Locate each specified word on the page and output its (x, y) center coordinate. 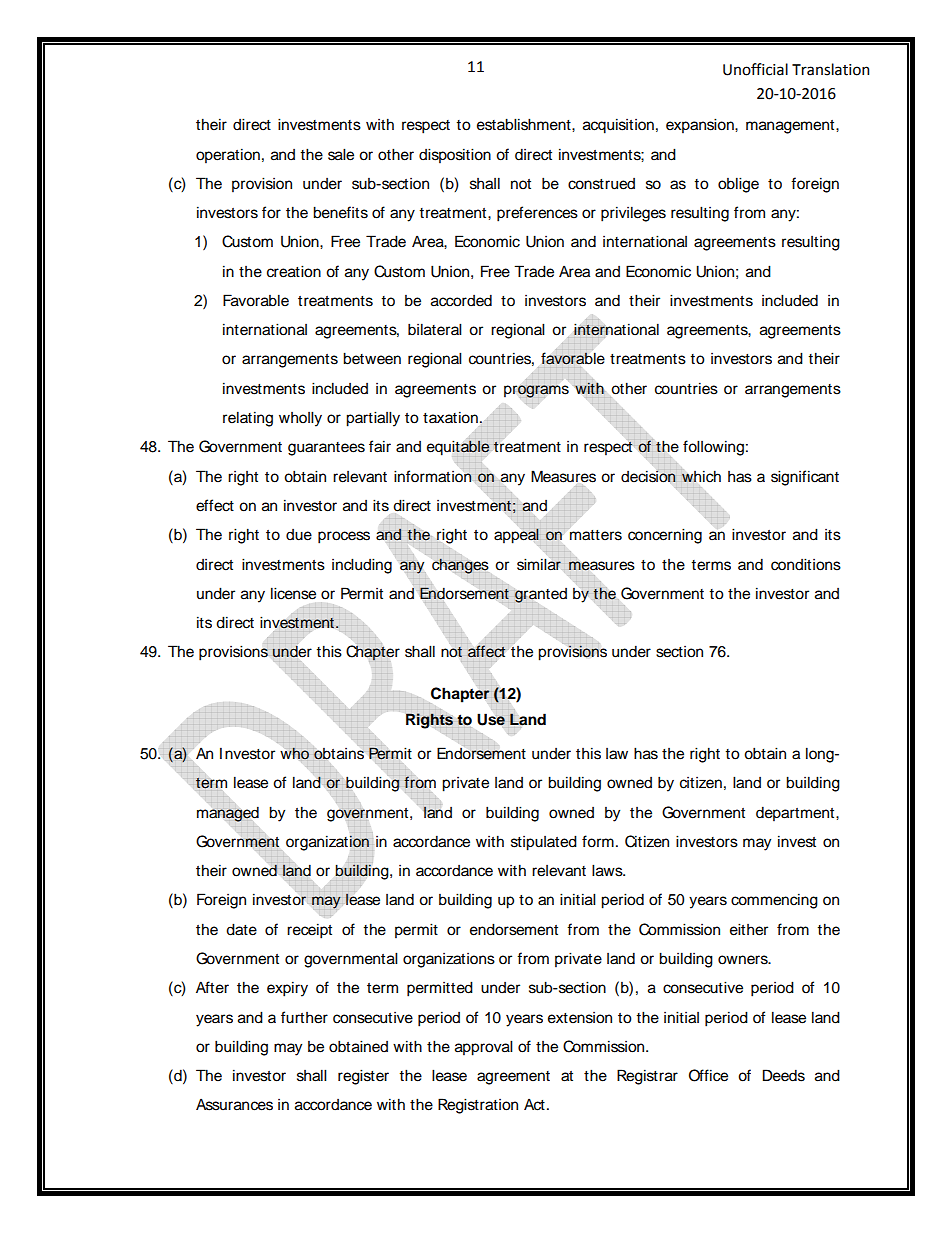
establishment (525, 124)
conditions (806, 564)
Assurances (234, 1104)
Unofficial (755, 69)
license (293, 593)
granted (540, 595)
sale (341, 154)
